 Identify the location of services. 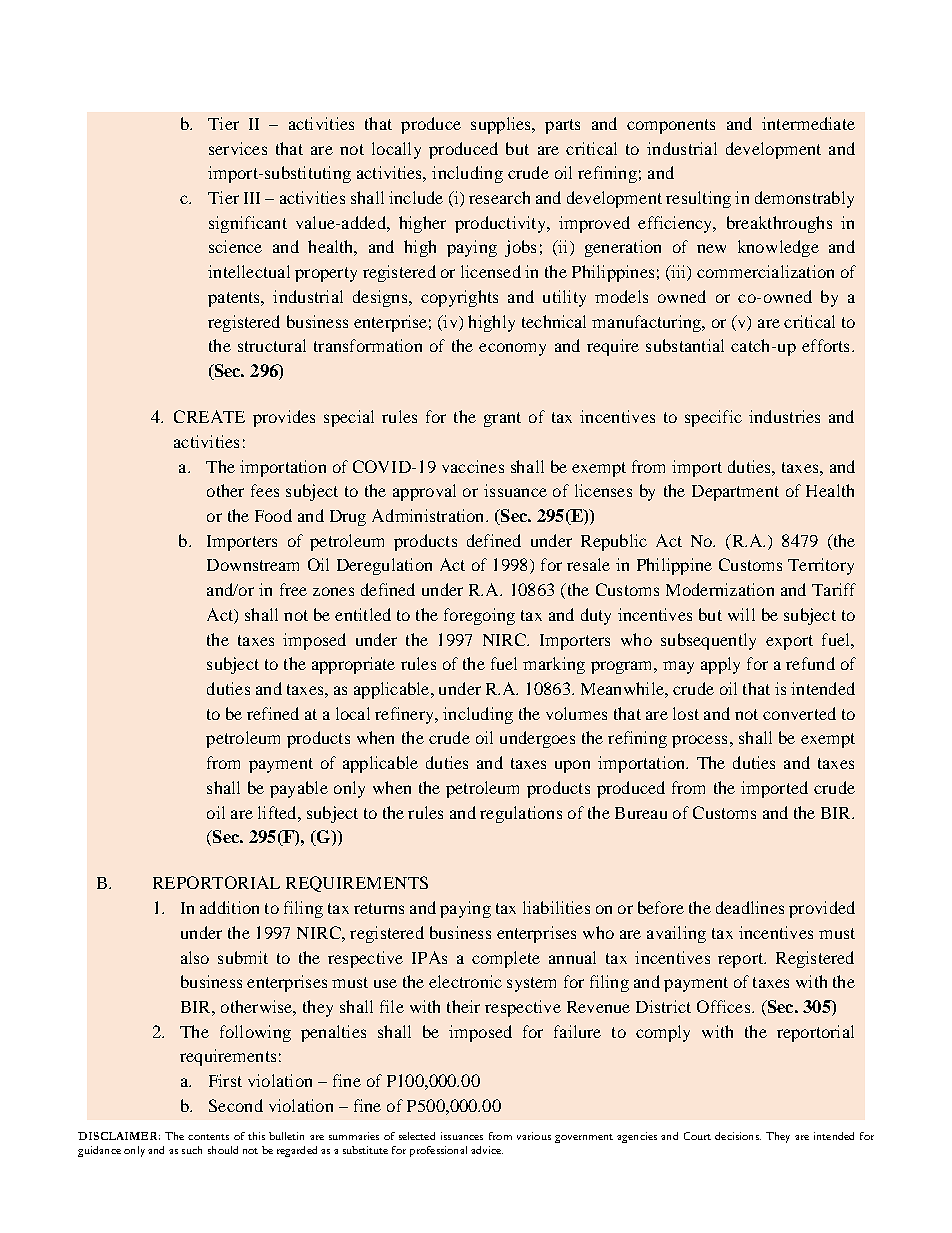
(238, 148).
